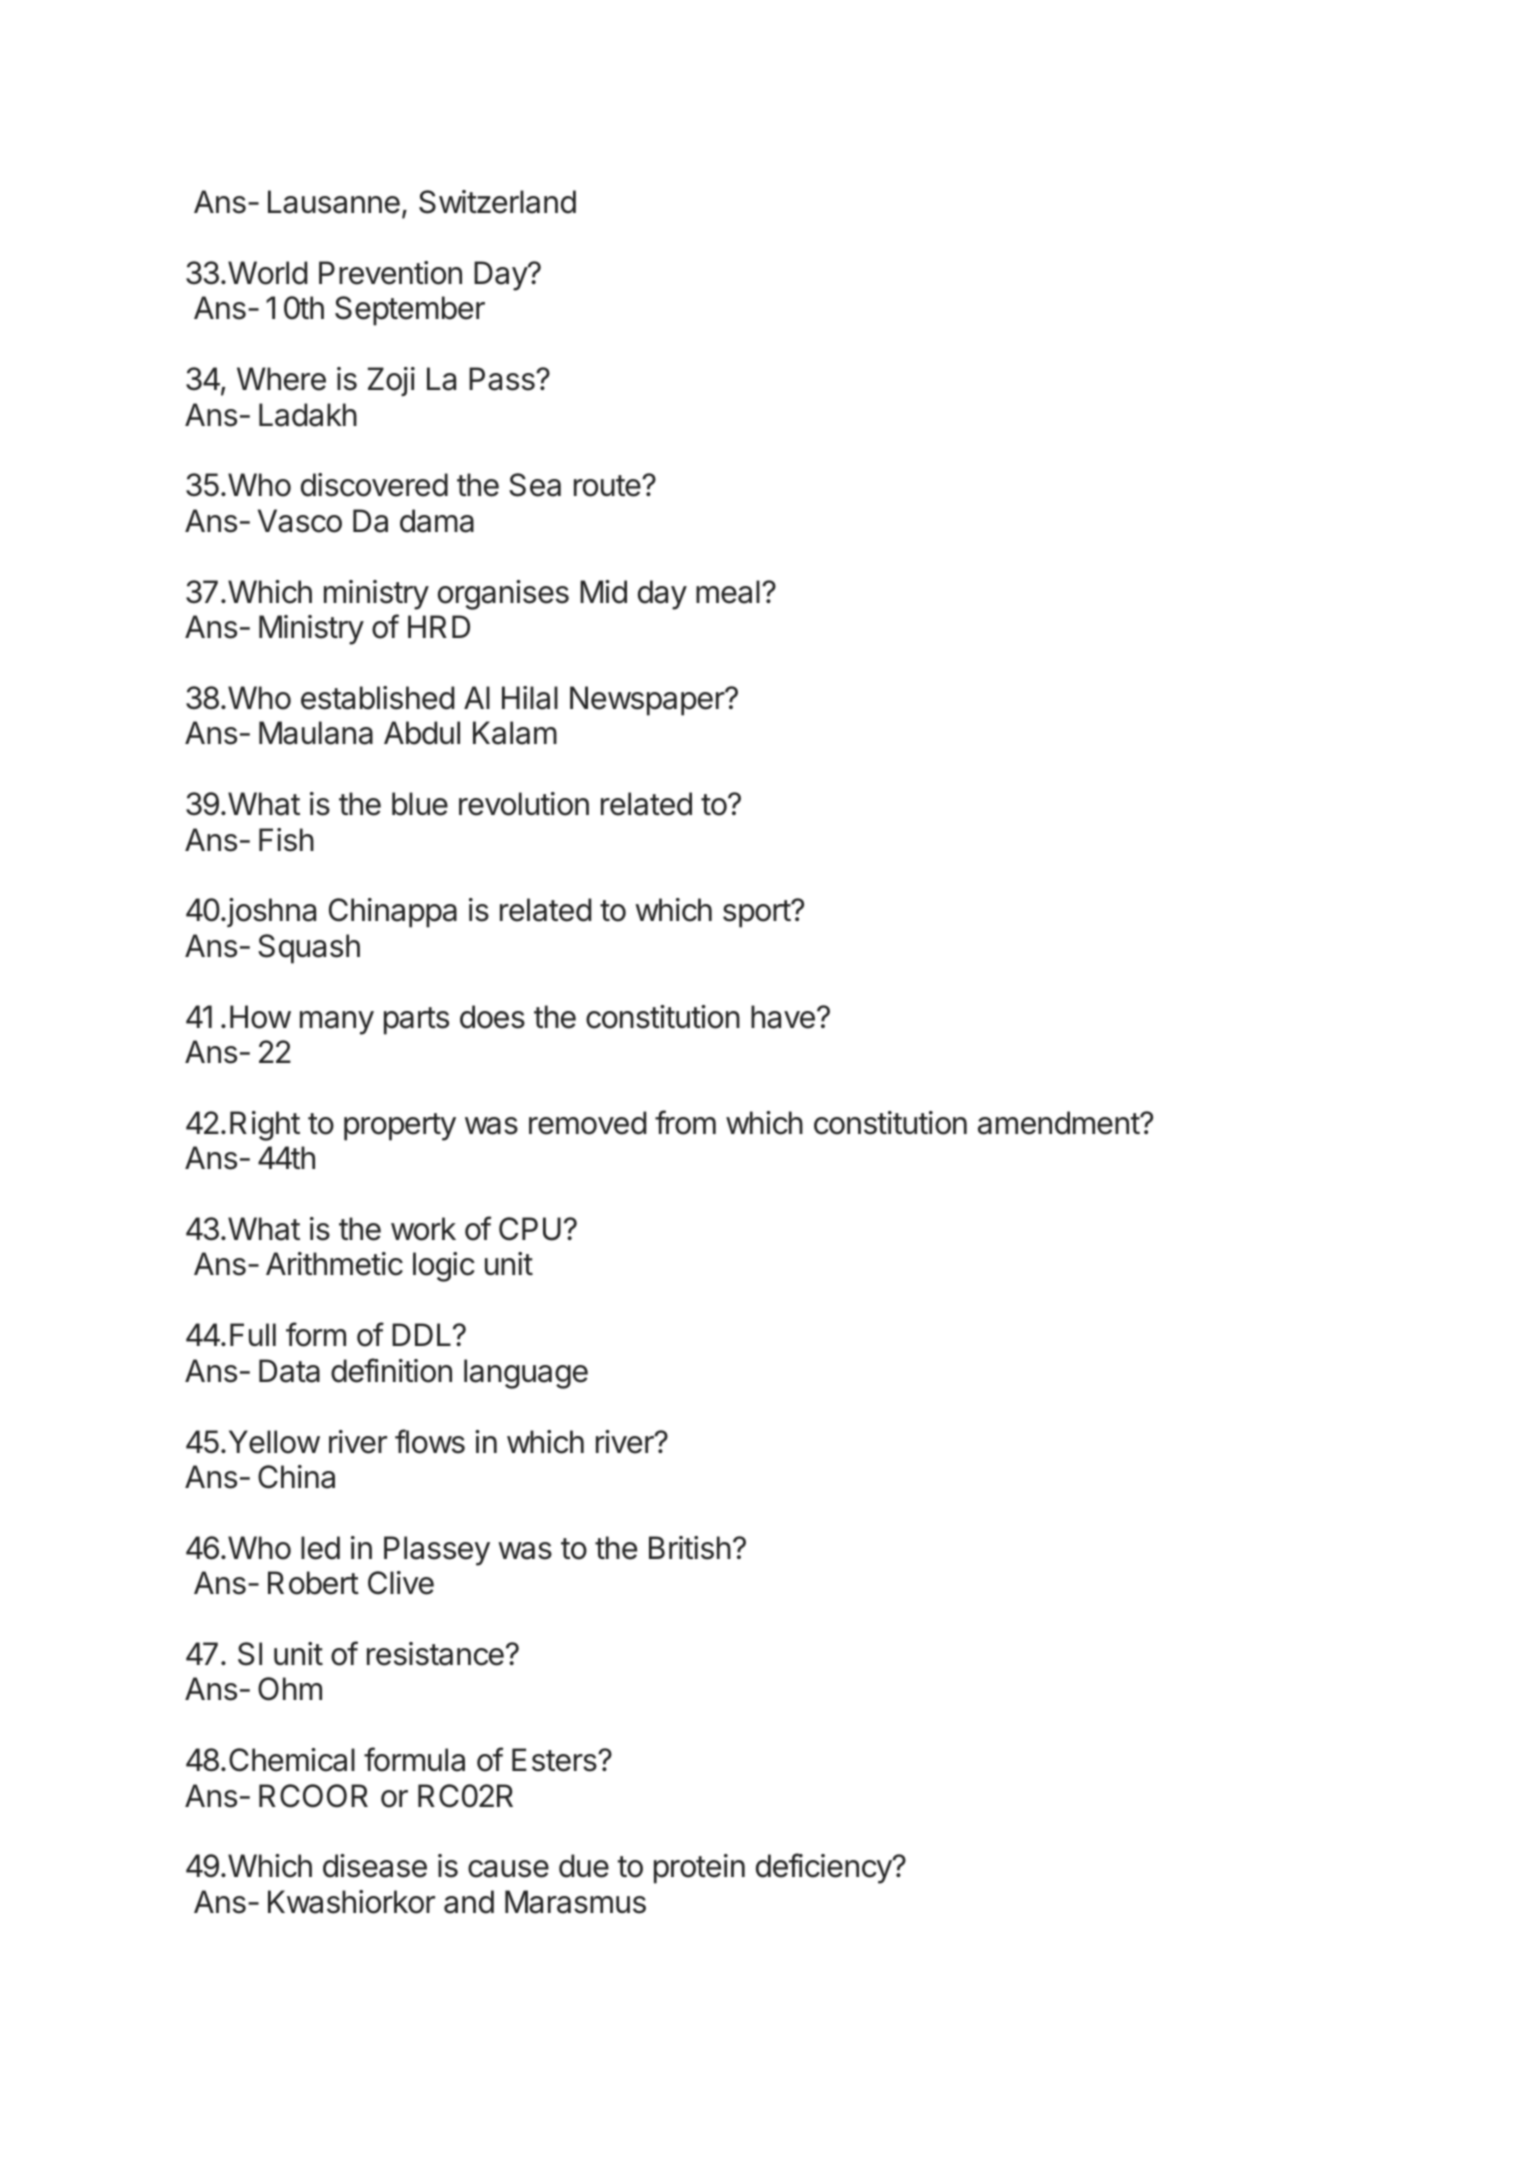 This image has height=2160, width=1527. What do you see at coordinates (685, 1122) in the image?
I see `from` at bounding box center [685, 1122].
